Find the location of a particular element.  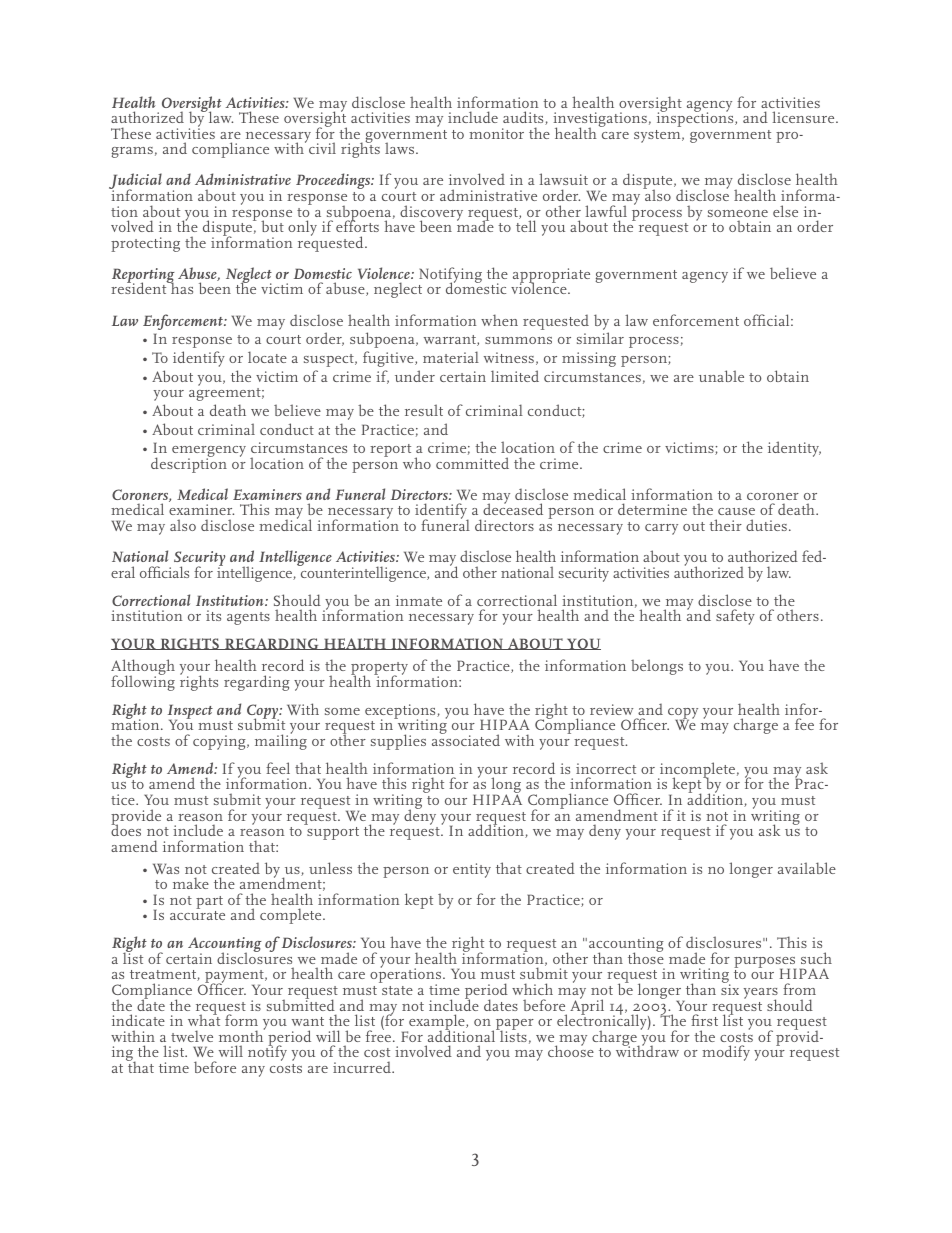

Judicial is located at coordinates (135, 182).
